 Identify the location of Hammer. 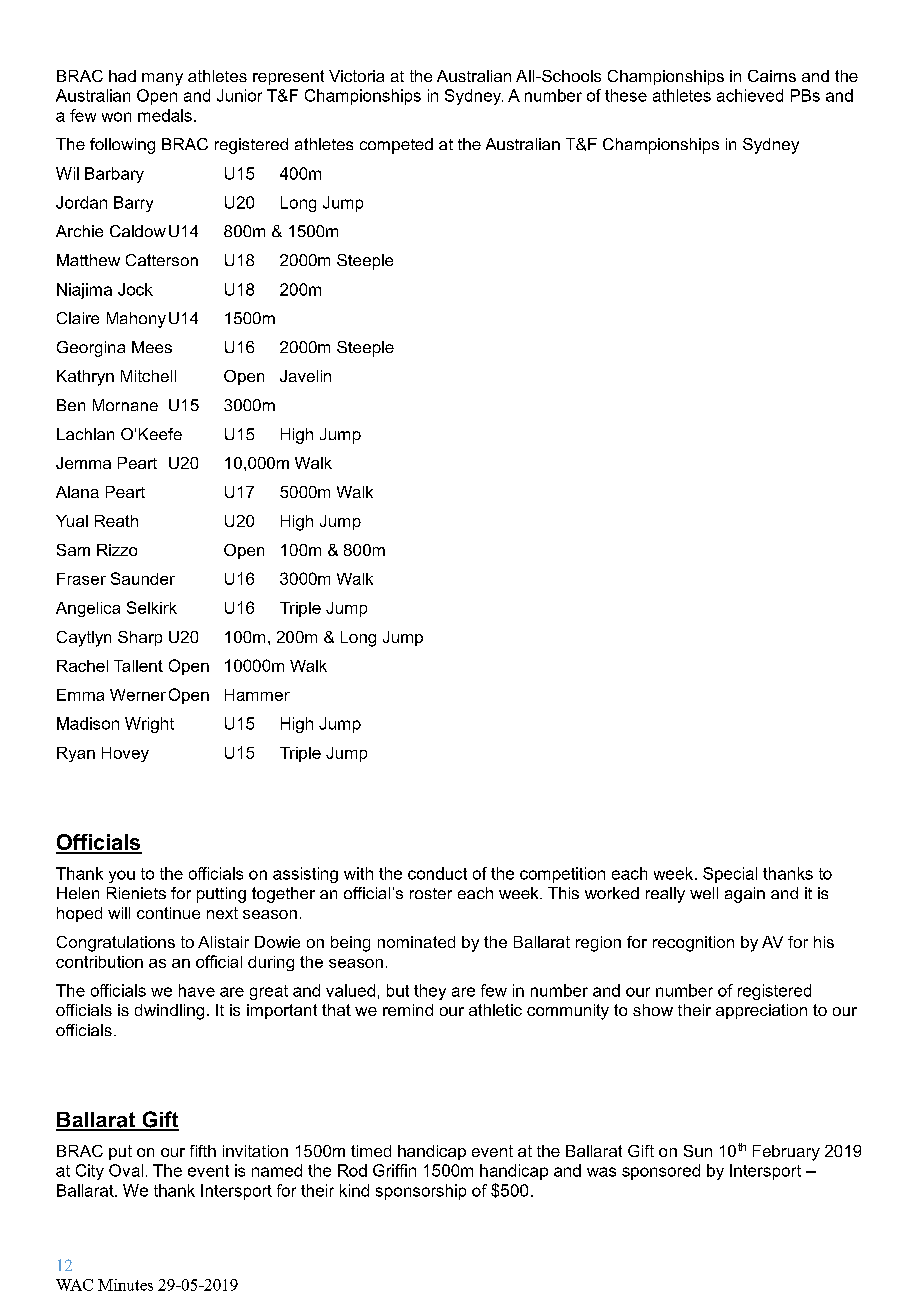
(257, 695).
